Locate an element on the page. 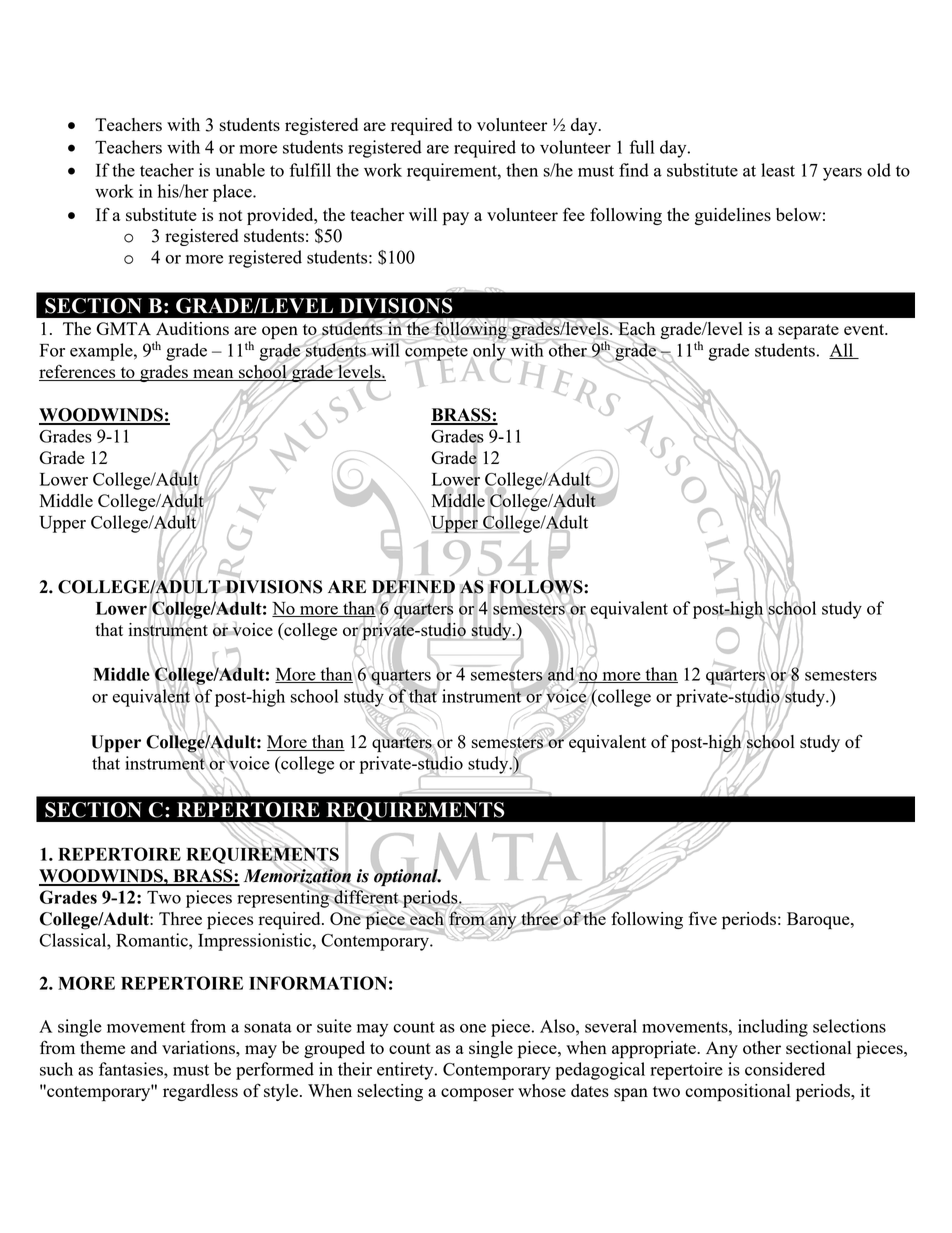  DEFINED is located at coordinates (413, 587).
